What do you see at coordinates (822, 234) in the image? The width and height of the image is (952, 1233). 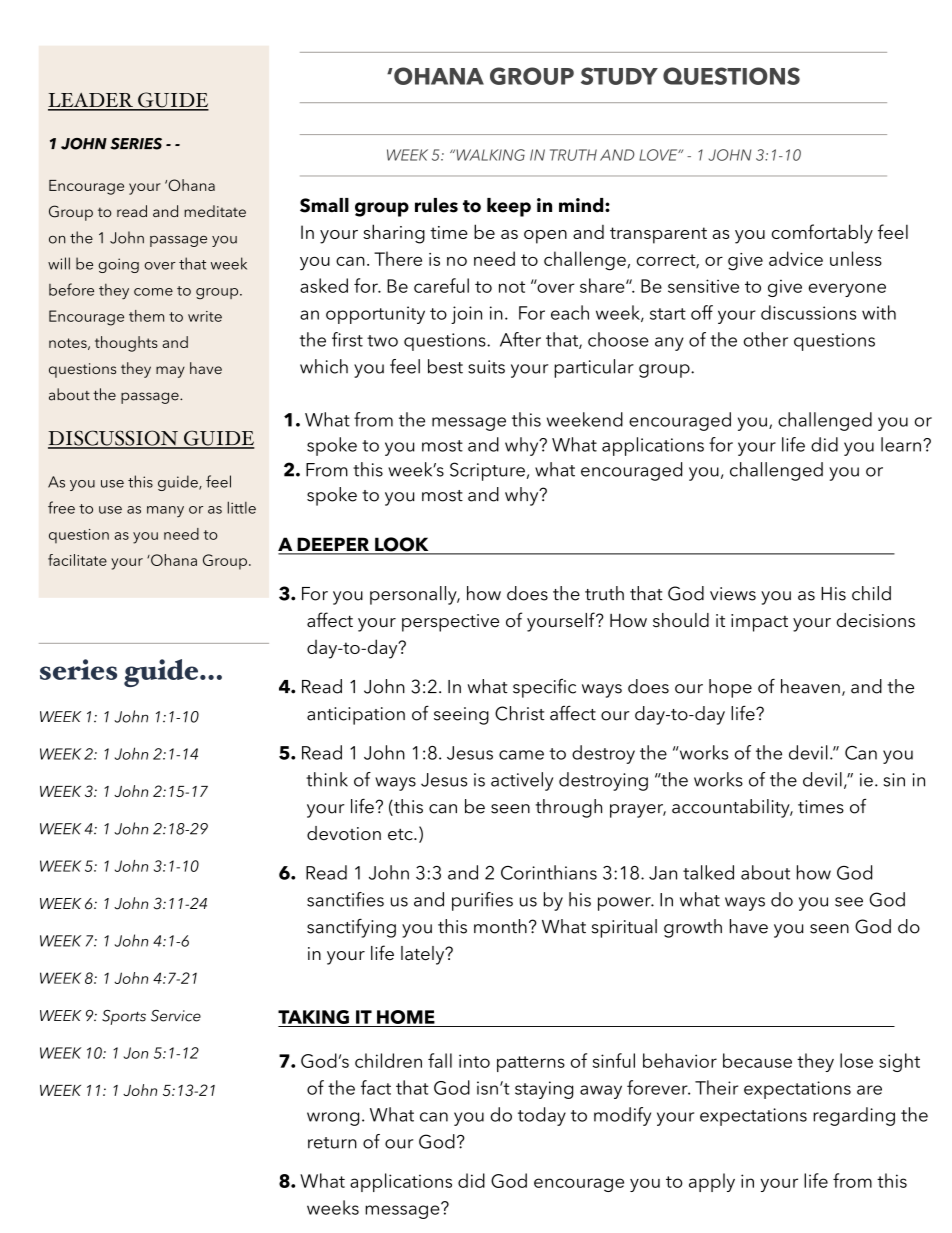 I see `comfortably` at bounding box center [822, 234].
